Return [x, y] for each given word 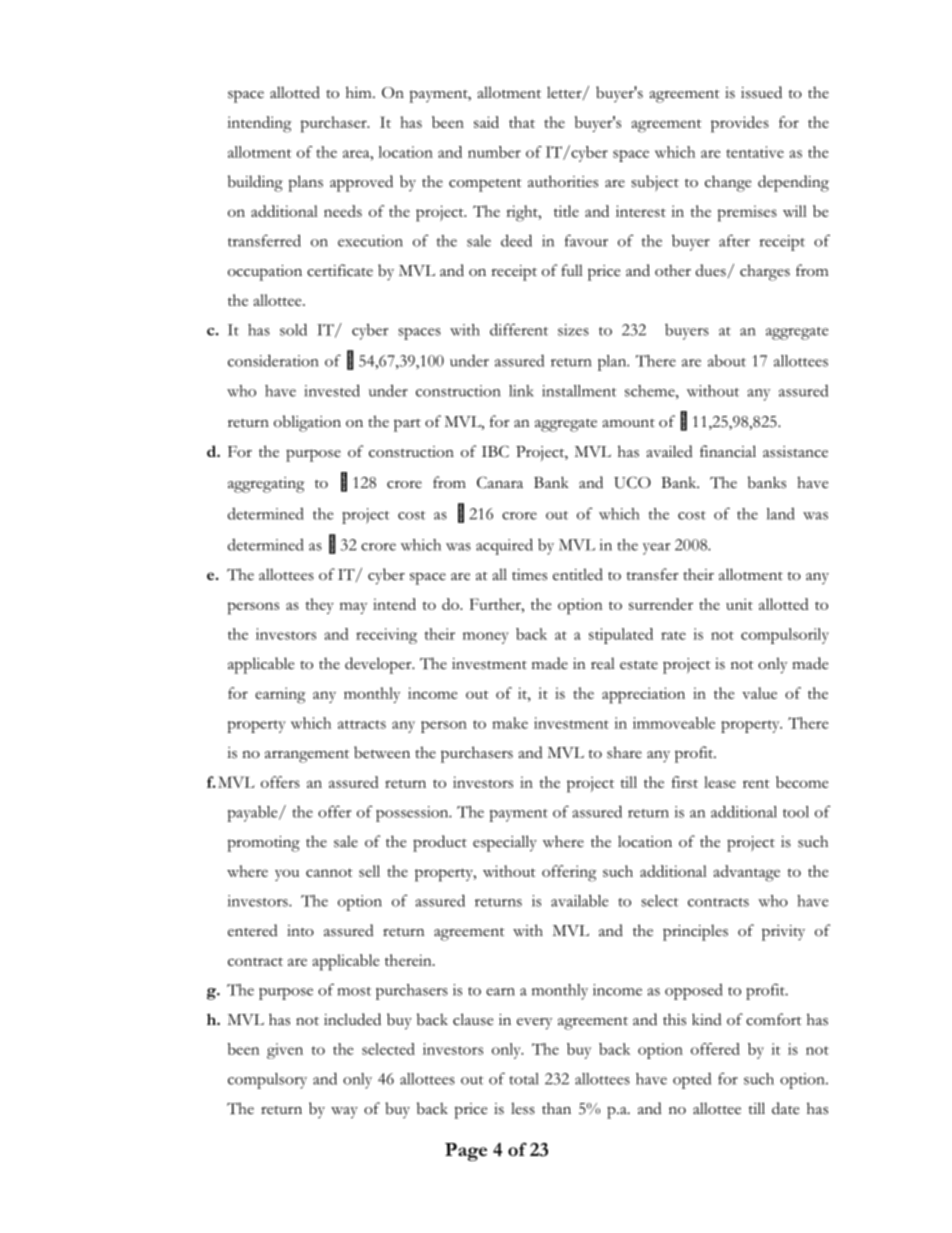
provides [740, 124]
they [319, 606]
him [360, 92]
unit [739, 604]
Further [496, 604]
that [522, 122]
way [344, 1113]
